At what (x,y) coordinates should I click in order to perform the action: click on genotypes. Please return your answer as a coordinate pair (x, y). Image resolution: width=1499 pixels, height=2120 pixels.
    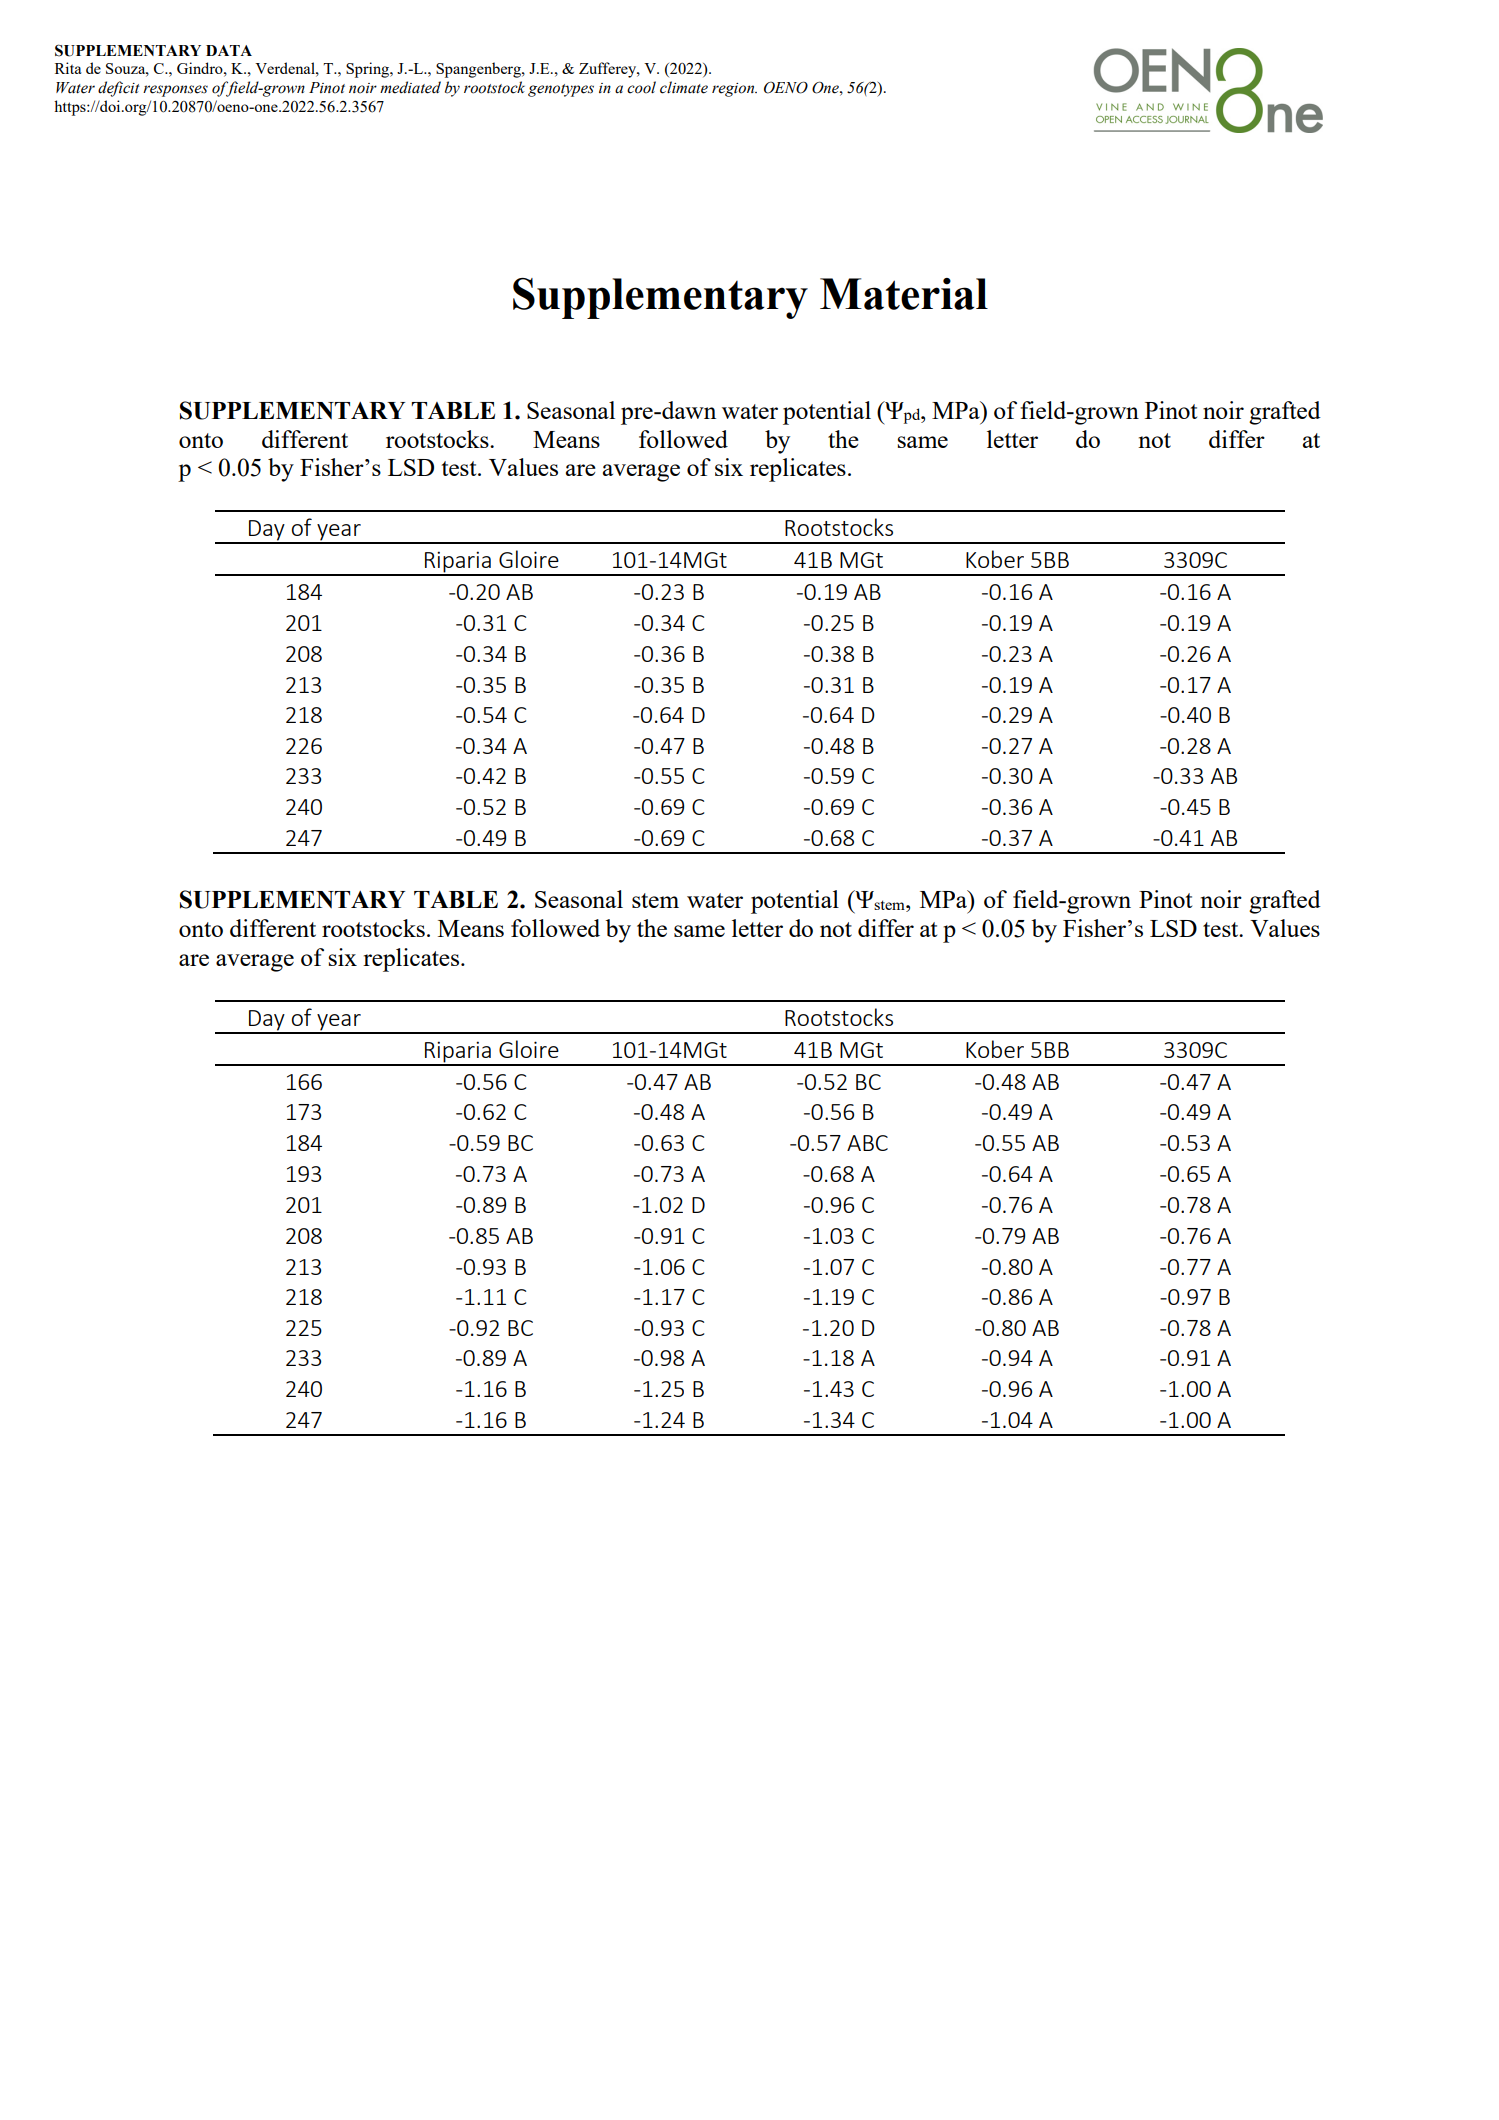
    Looking at the image, I should click on (561, 90).
